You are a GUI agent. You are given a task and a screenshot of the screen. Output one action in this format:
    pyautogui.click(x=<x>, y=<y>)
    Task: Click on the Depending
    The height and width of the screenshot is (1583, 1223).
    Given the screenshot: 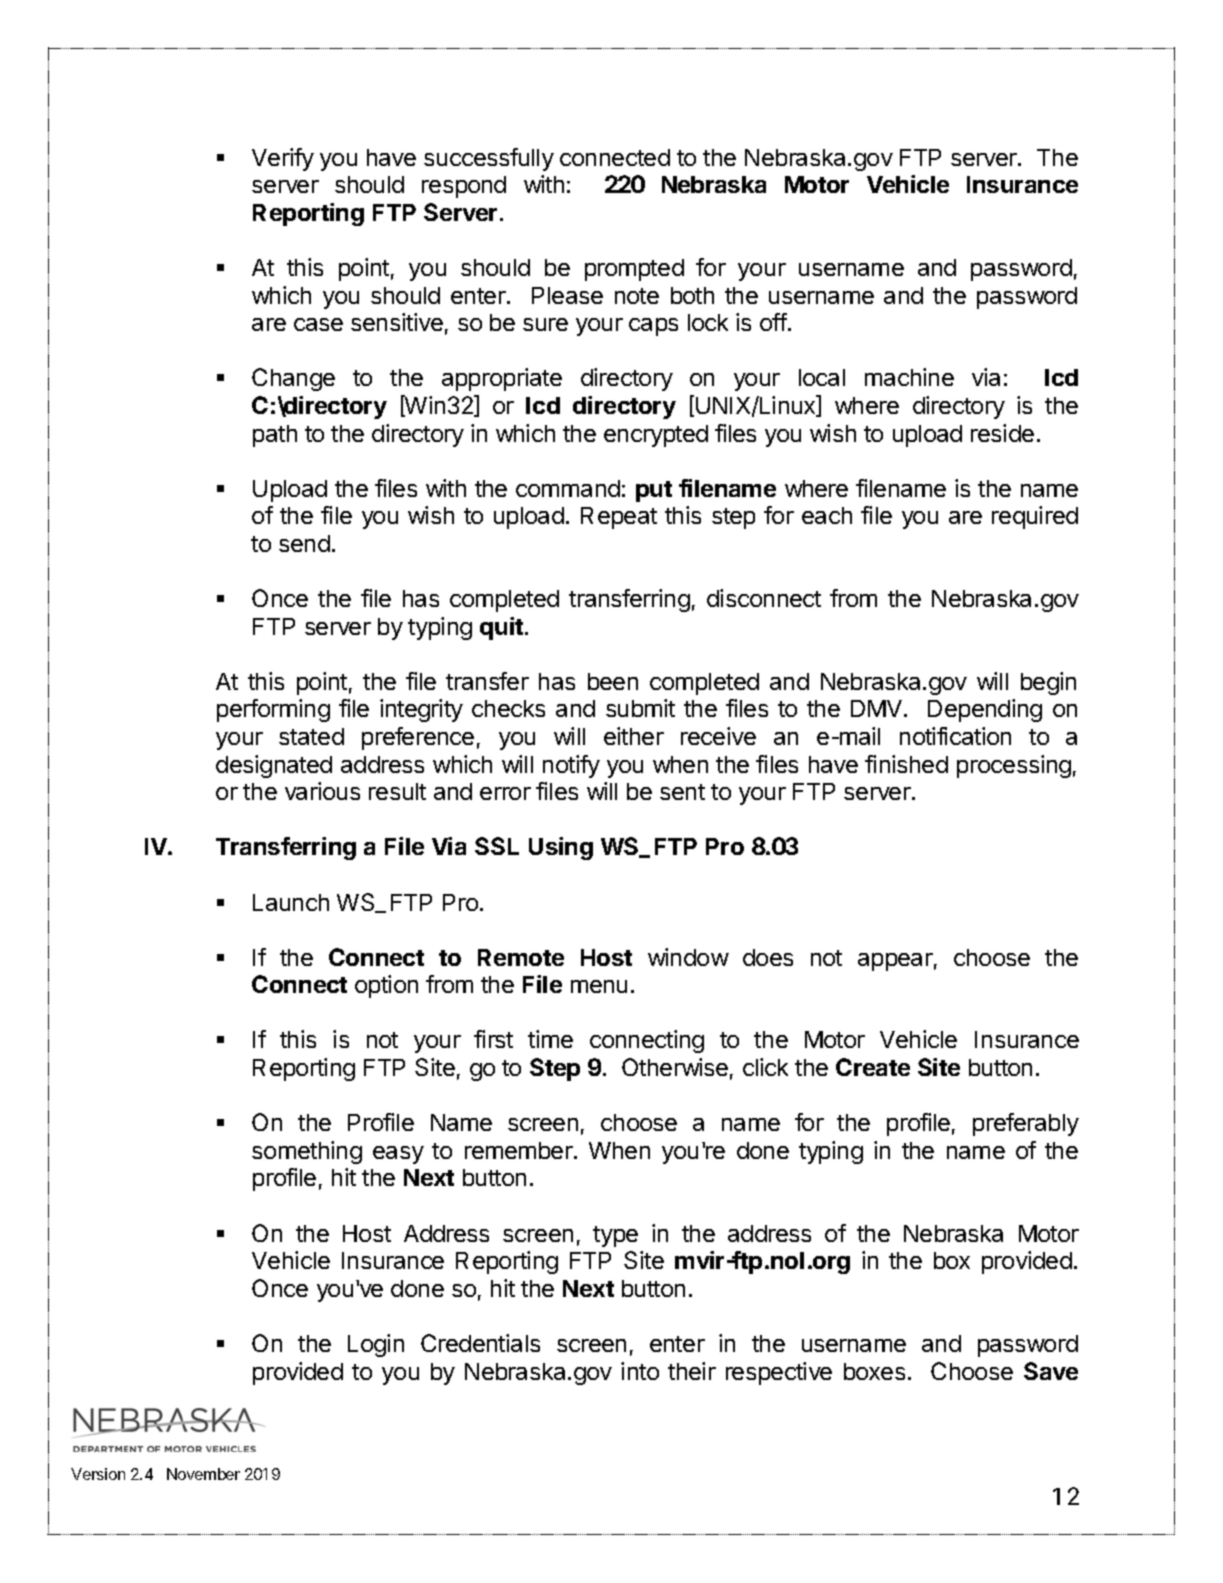 What is the action you would take?
    pyautogui.click(x=985, y=710)
